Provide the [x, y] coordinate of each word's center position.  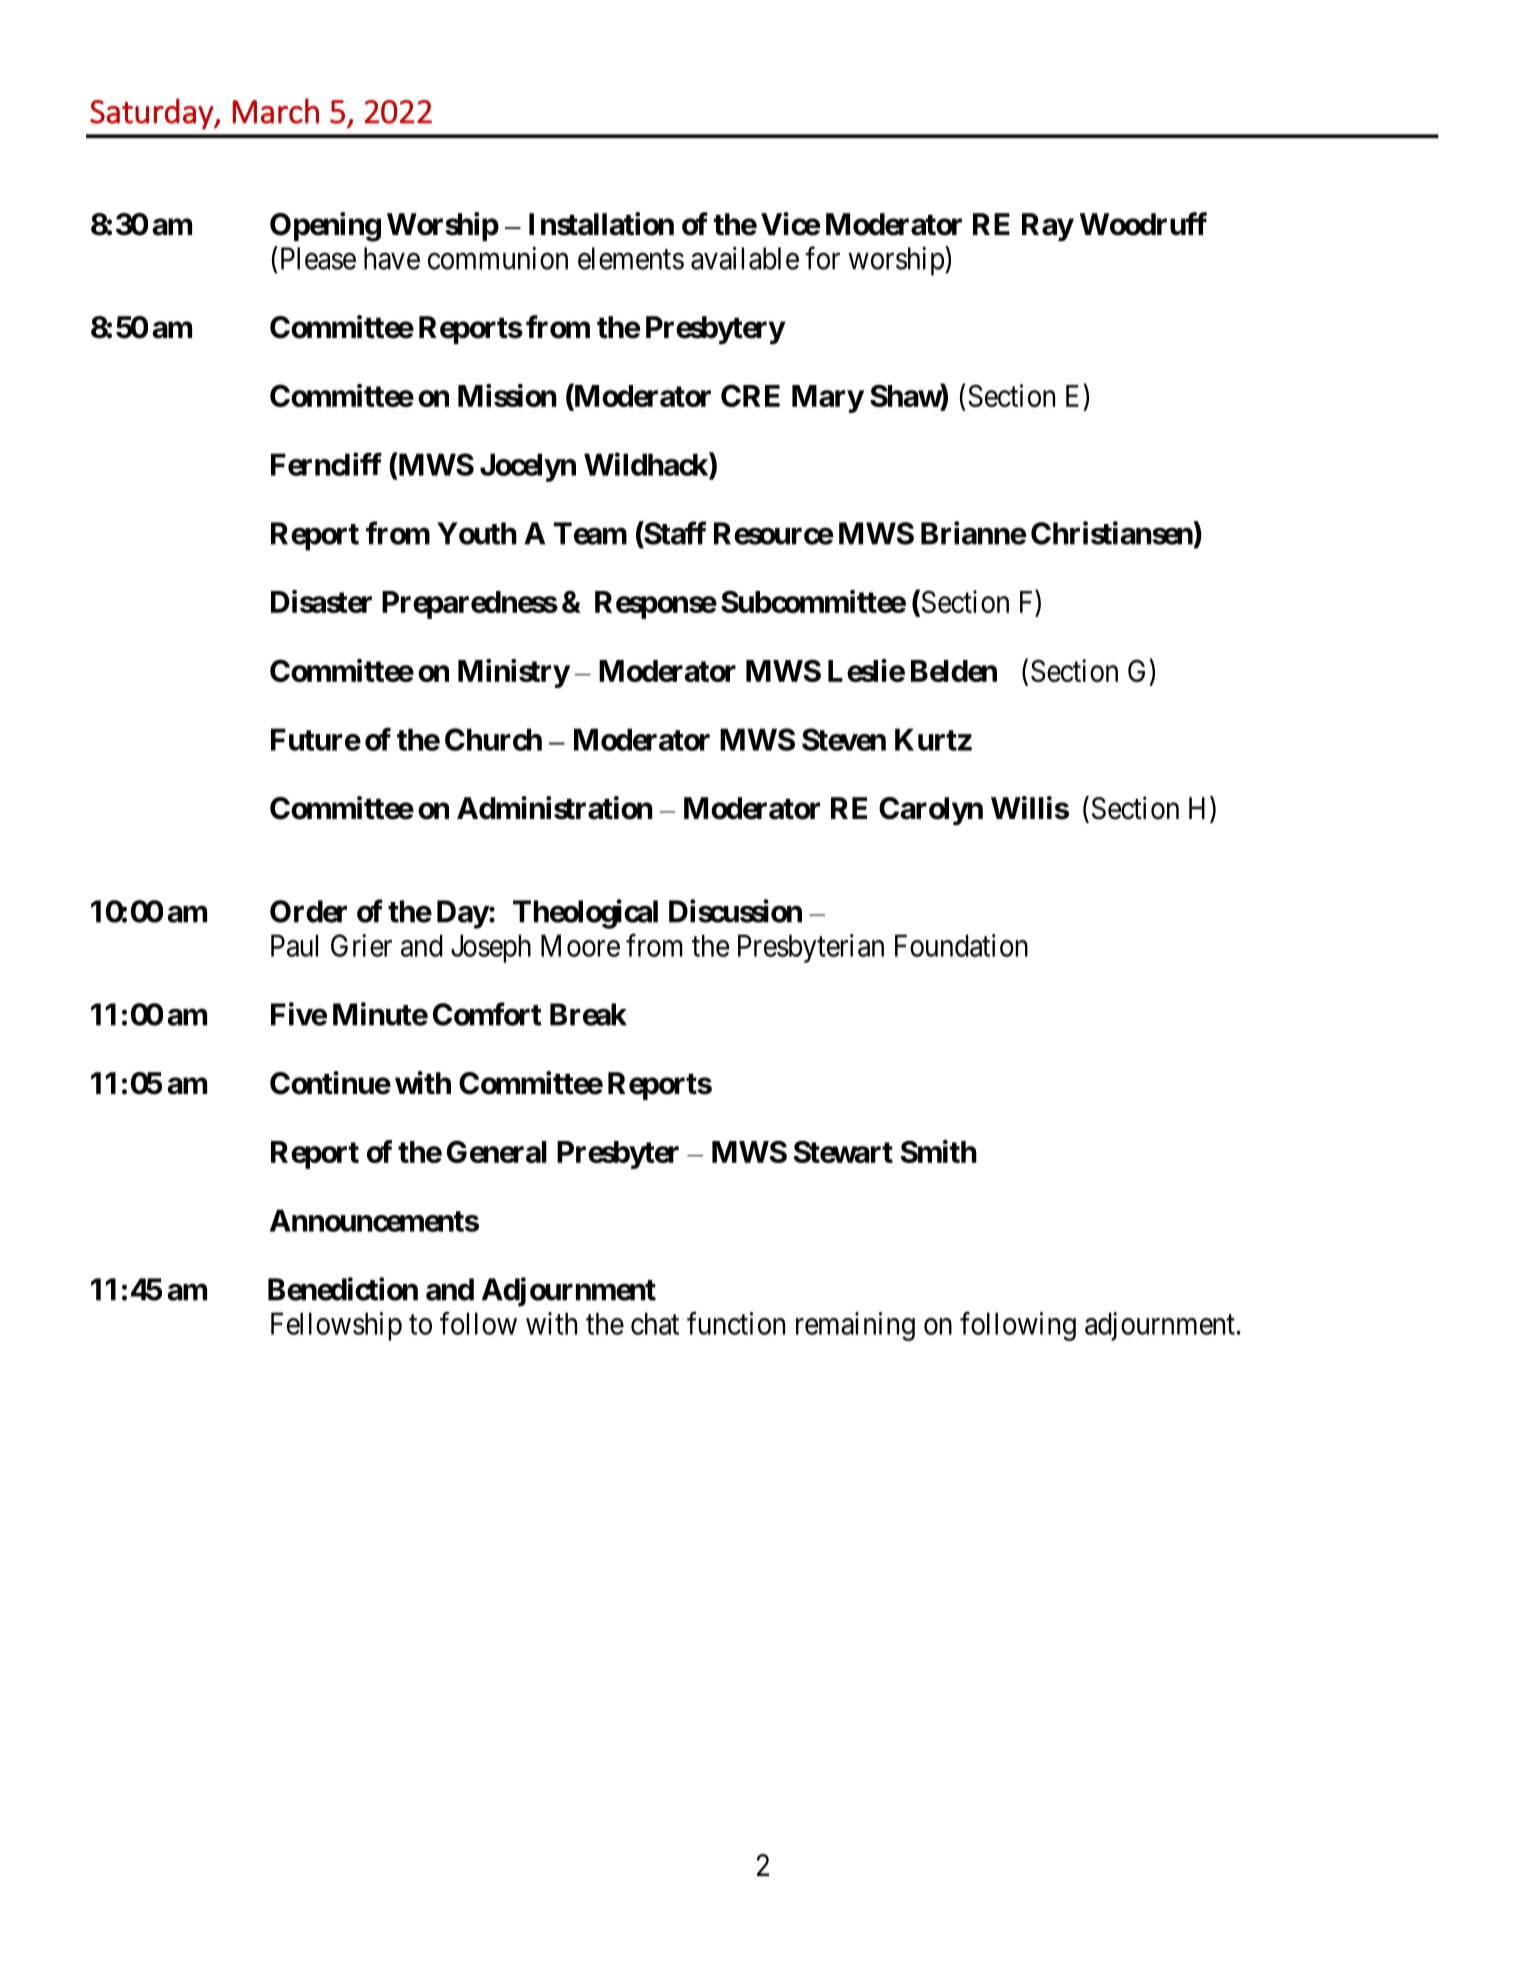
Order [308, 911]
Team [590, 533]
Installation [601, 224]
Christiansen [1112, 533]
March [276, 111]
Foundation [961, 945]
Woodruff [1143, 224]
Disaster [321, 601]
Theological [585, 914]
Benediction [343, 1289]
